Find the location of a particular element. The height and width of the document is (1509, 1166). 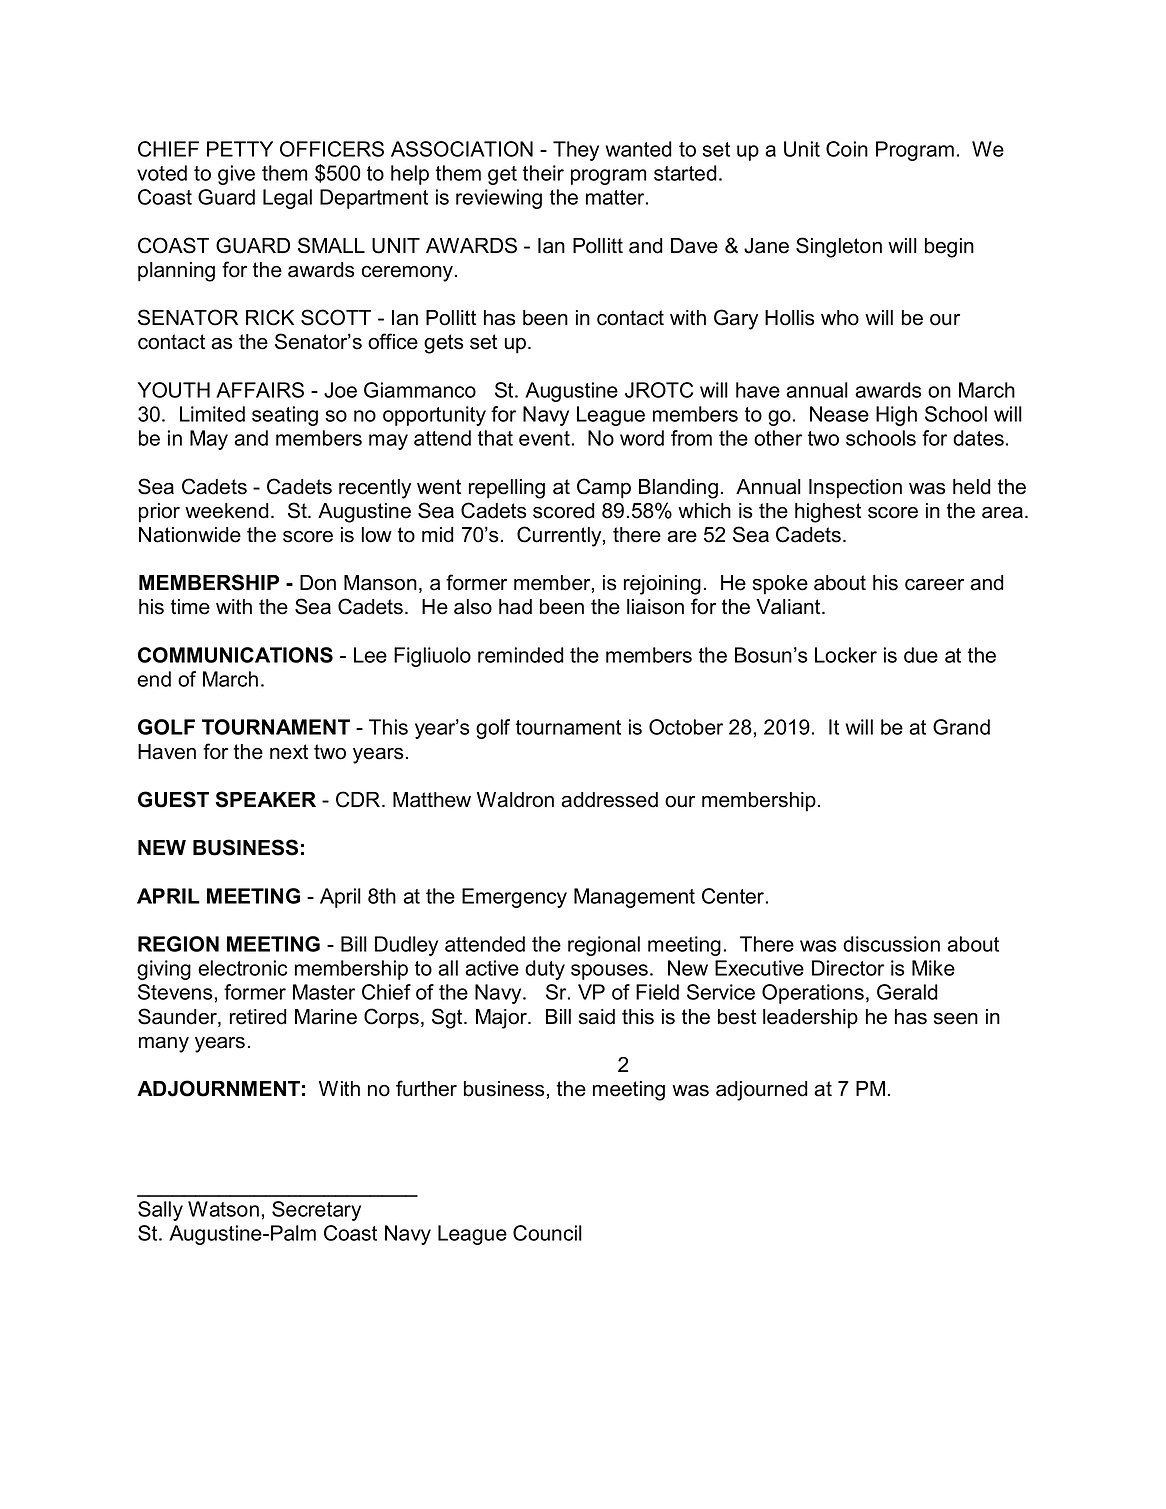

Watson is located at coordinates (223, 1209).
